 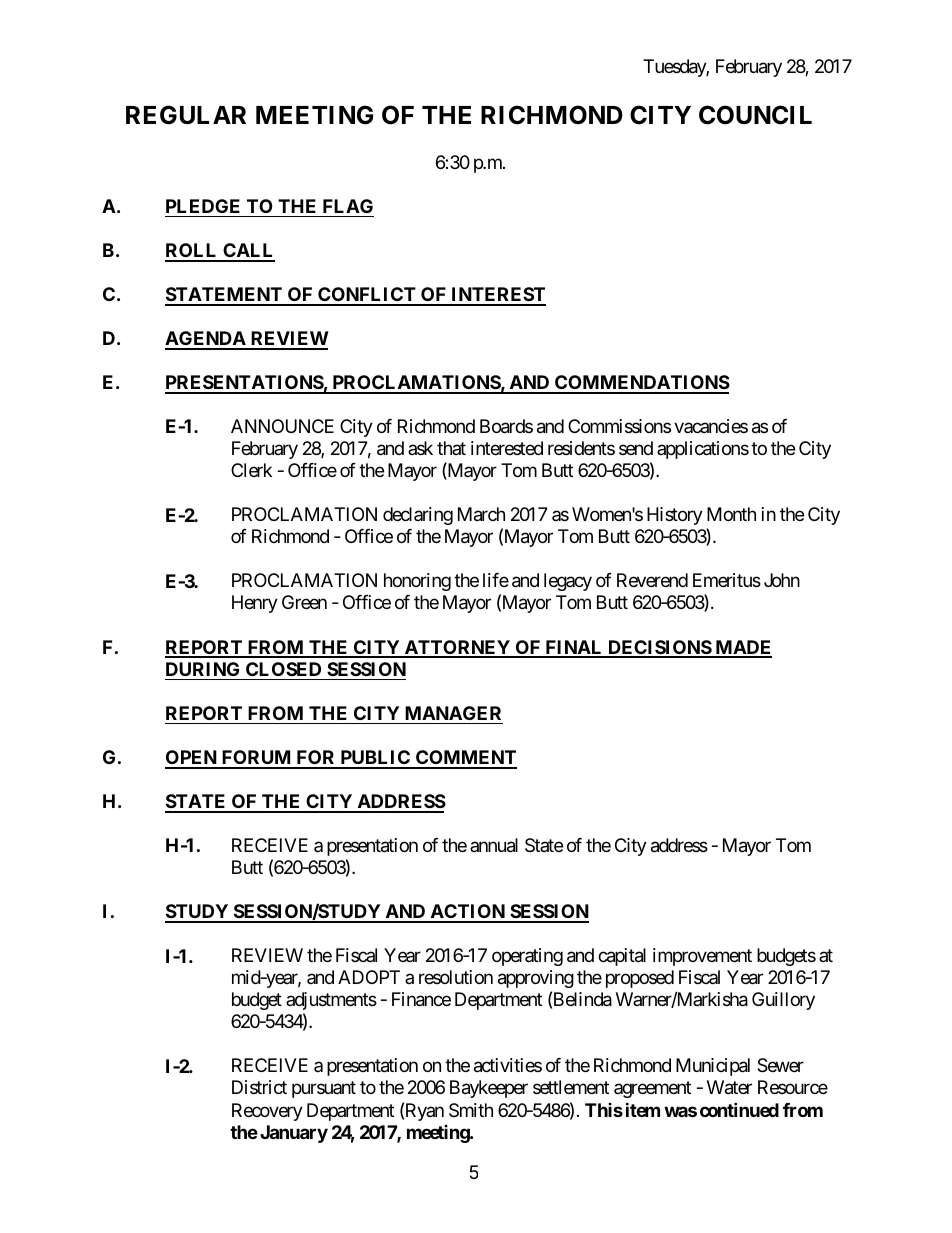 What do you see at coordinates (451, 448) in the screenshot?
I see `that` at bounding box center [451, 448].
